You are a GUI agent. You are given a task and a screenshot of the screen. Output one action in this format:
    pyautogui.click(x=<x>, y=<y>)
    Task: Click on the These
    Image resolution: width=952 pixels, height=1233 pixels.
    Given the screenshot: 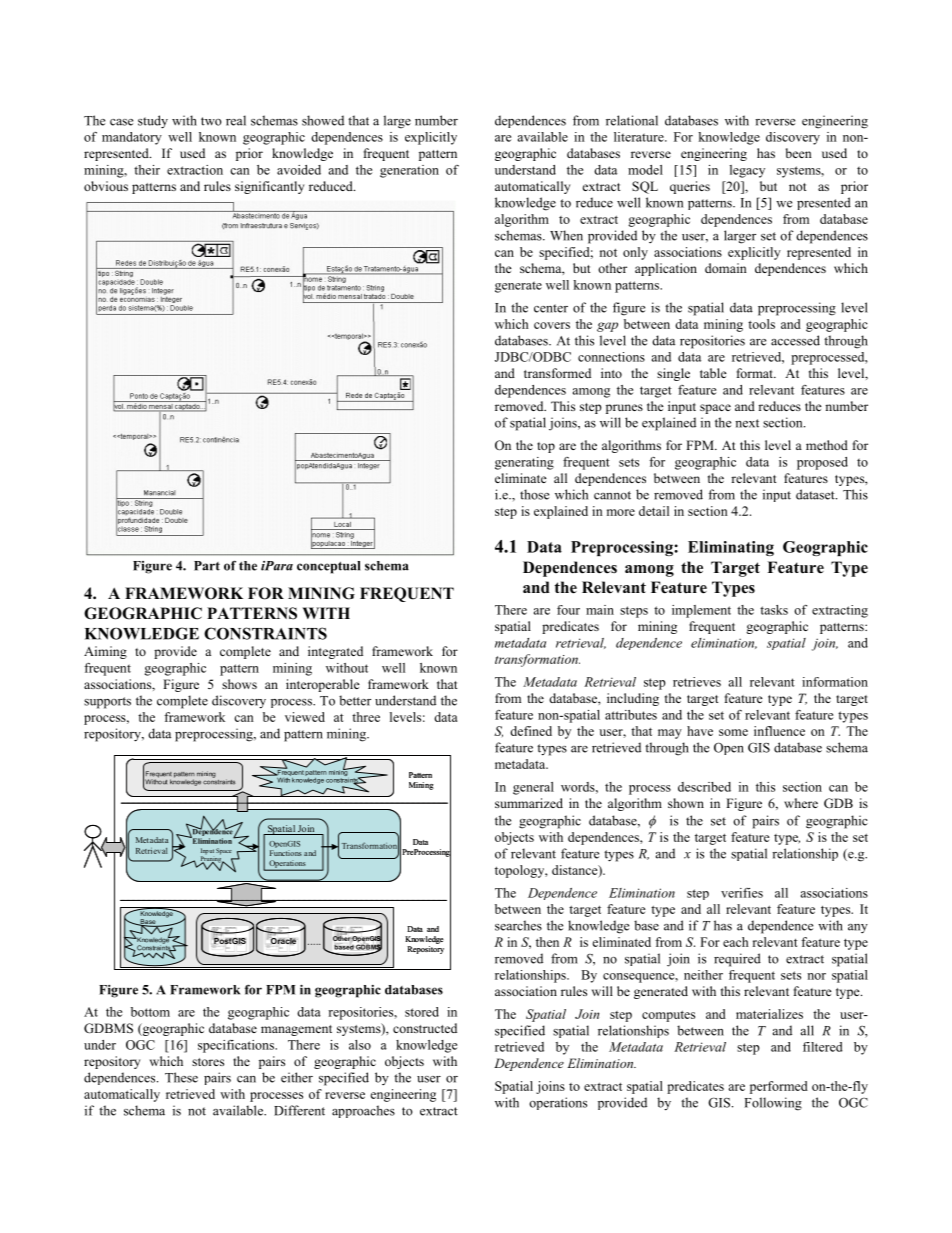 What is the action you would take?
    pyautogui.click(x=181, y=1077)
